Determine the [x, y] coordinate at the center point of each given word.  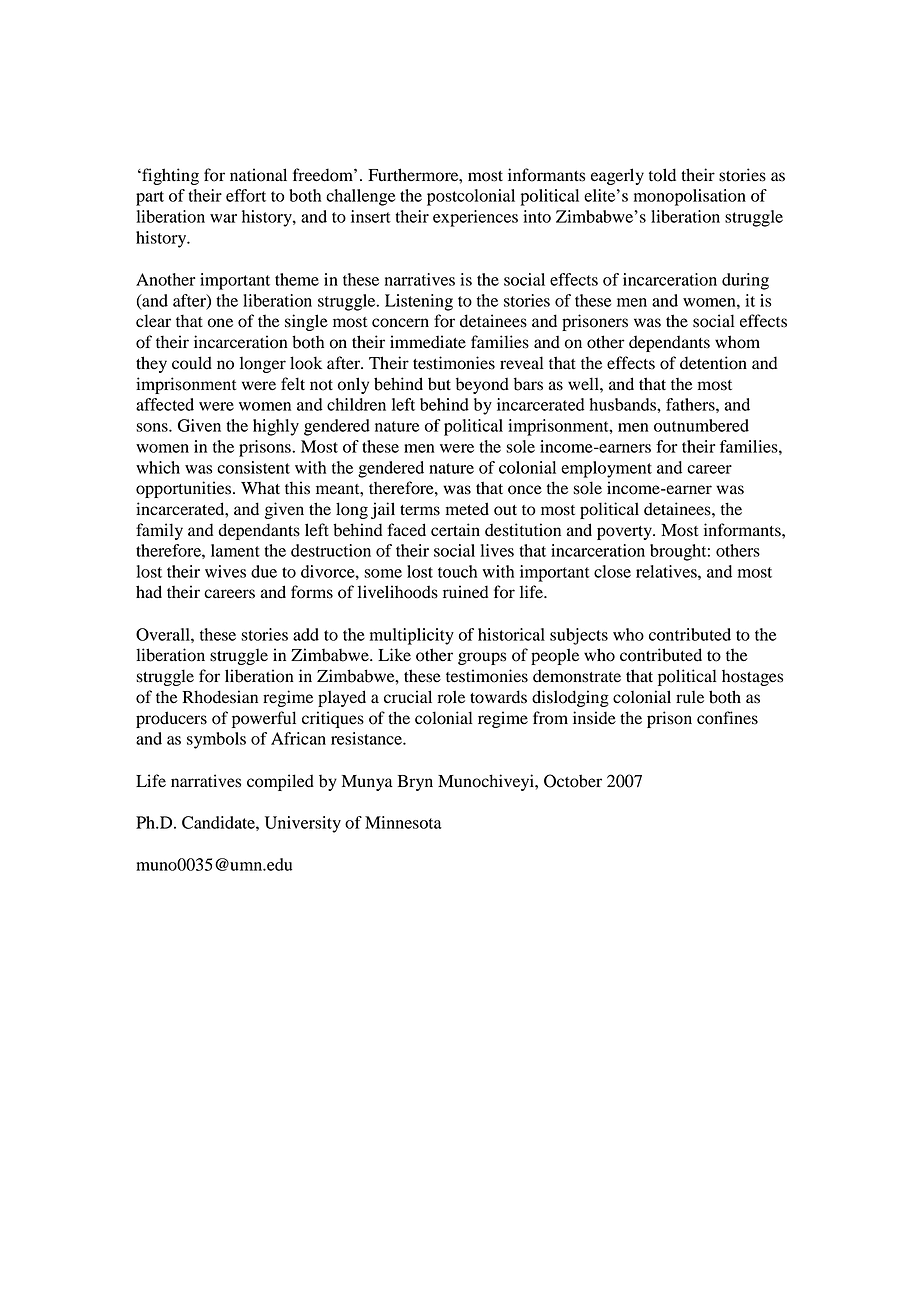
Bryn [415, 783]
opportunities [183, 489]
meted [467, 509]
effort [246, 195]
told [662, 175]
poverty [625, 533]
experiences [475, 218]
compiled [280, 782]
